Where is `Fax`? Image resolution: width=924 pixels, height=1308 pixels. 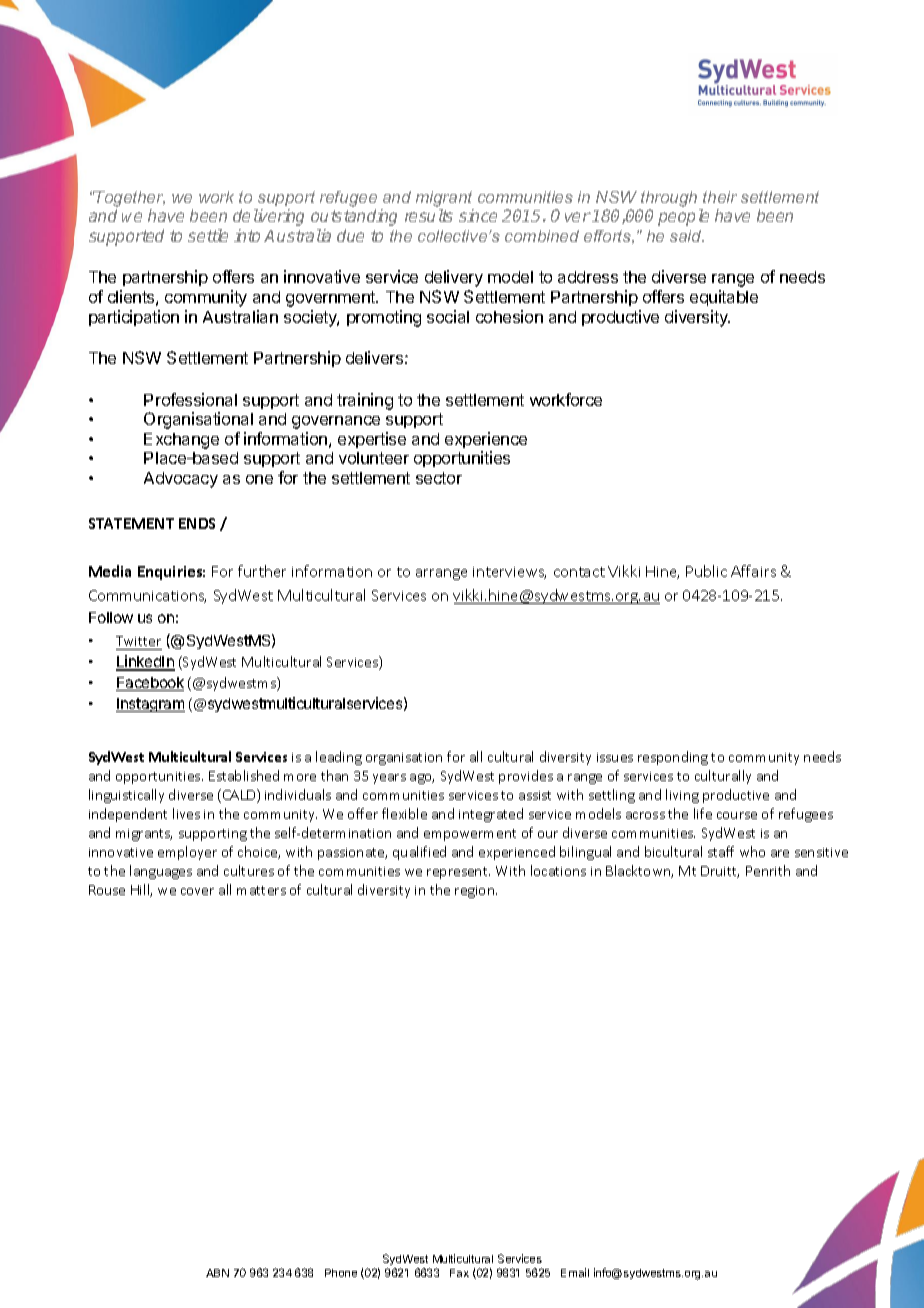
Fax is located at coordinates (459, 1273).
